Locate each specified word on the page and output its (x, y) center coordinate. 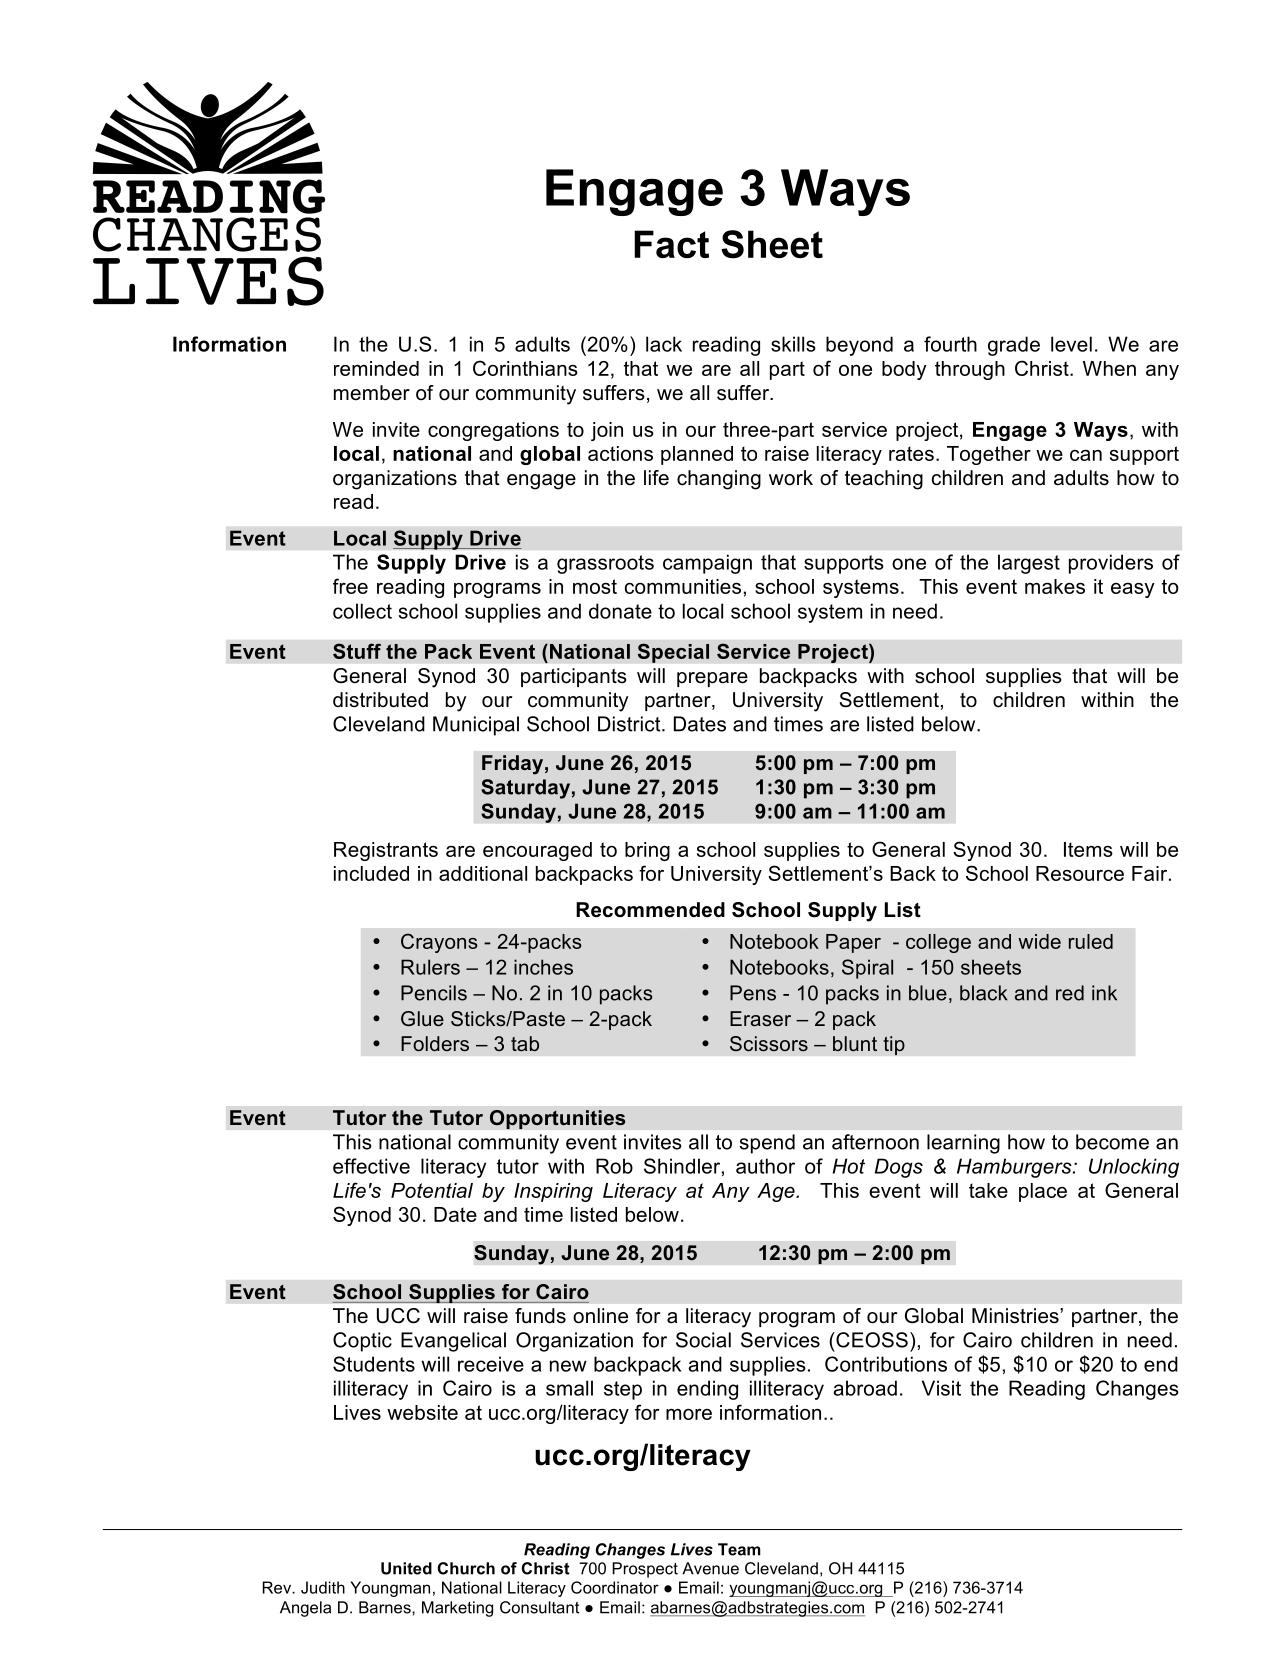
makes (1055, 586)
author (765, 1166)
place (1043, 1192)
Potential (432, 1190)
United (406, 1568)
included (371, 873)
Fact (671, 244)
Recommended (650, 910)
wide (1039, 941)
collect (362, 611)
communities (683, 586)
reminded (376, 368)
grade (1014, 346)
